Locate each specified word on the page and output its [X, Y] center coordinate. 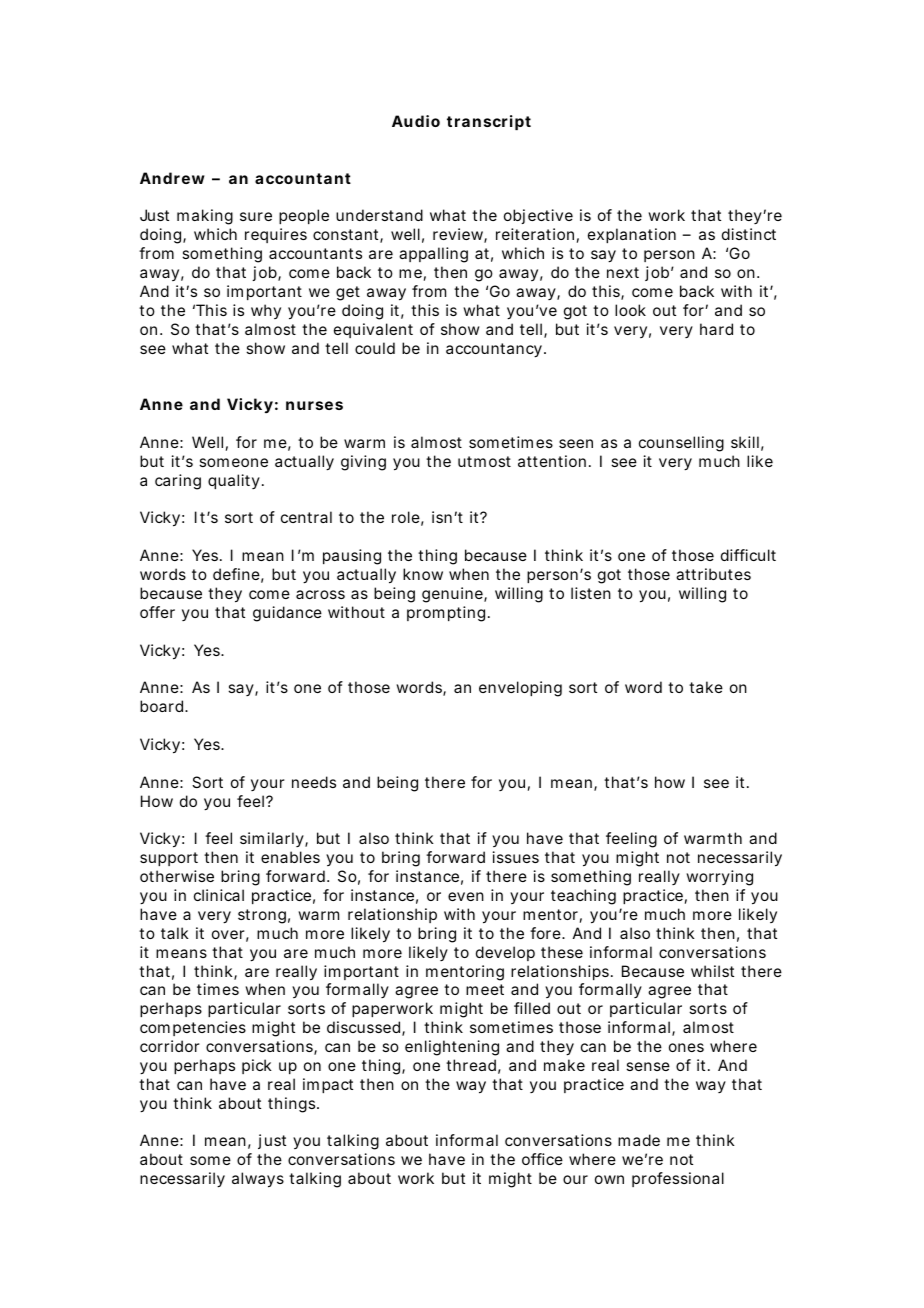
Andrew [172, 178]
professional [678, 1179]
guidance [287, 614]
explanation [632, 235]
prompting [446, 614]
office [542, 1159]
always [258, 1180]
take [706, 687]
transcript [489, 122]
